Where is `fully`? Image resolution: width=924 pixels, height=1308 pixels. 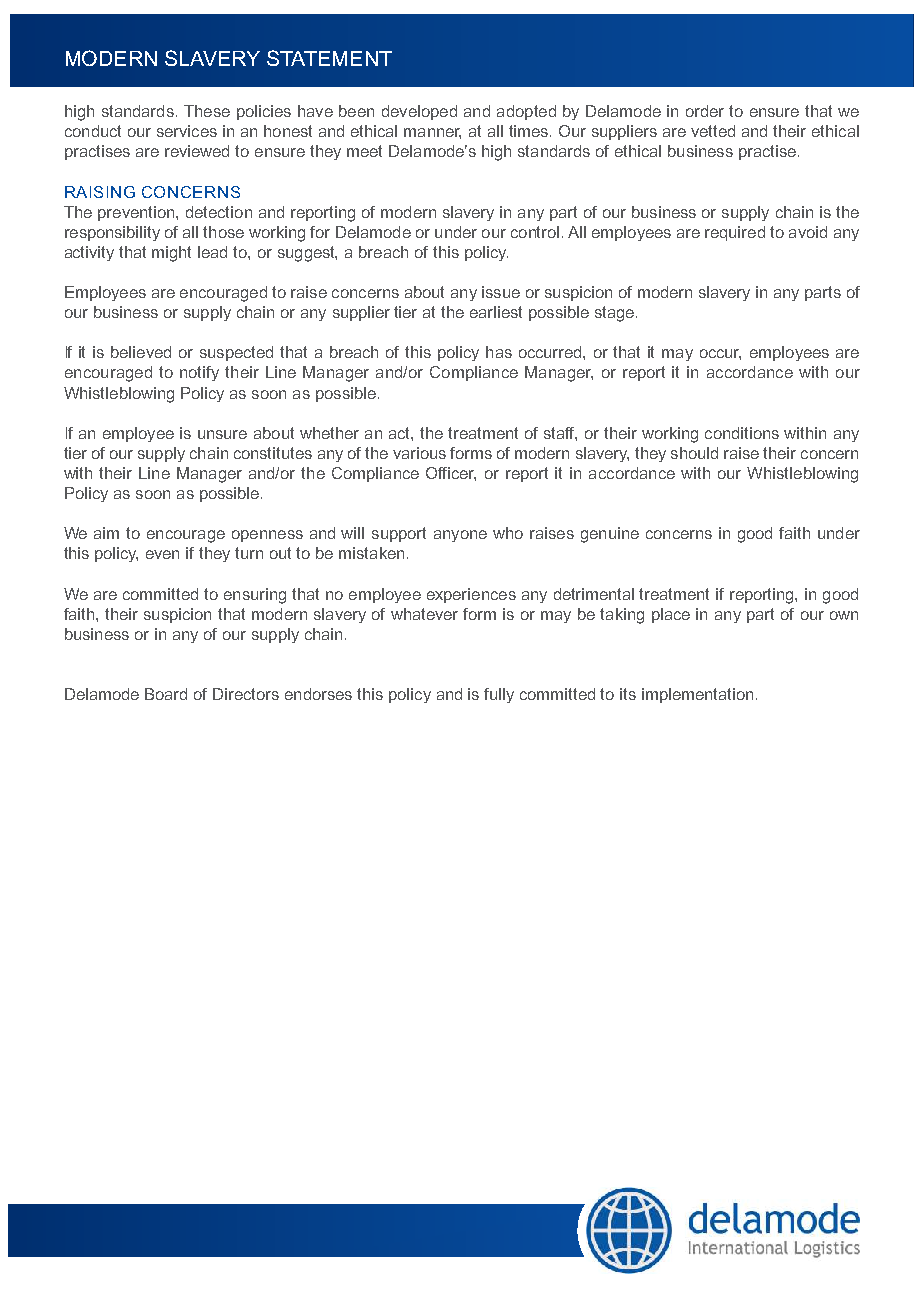 fully is located at coordinates (499, 695).
